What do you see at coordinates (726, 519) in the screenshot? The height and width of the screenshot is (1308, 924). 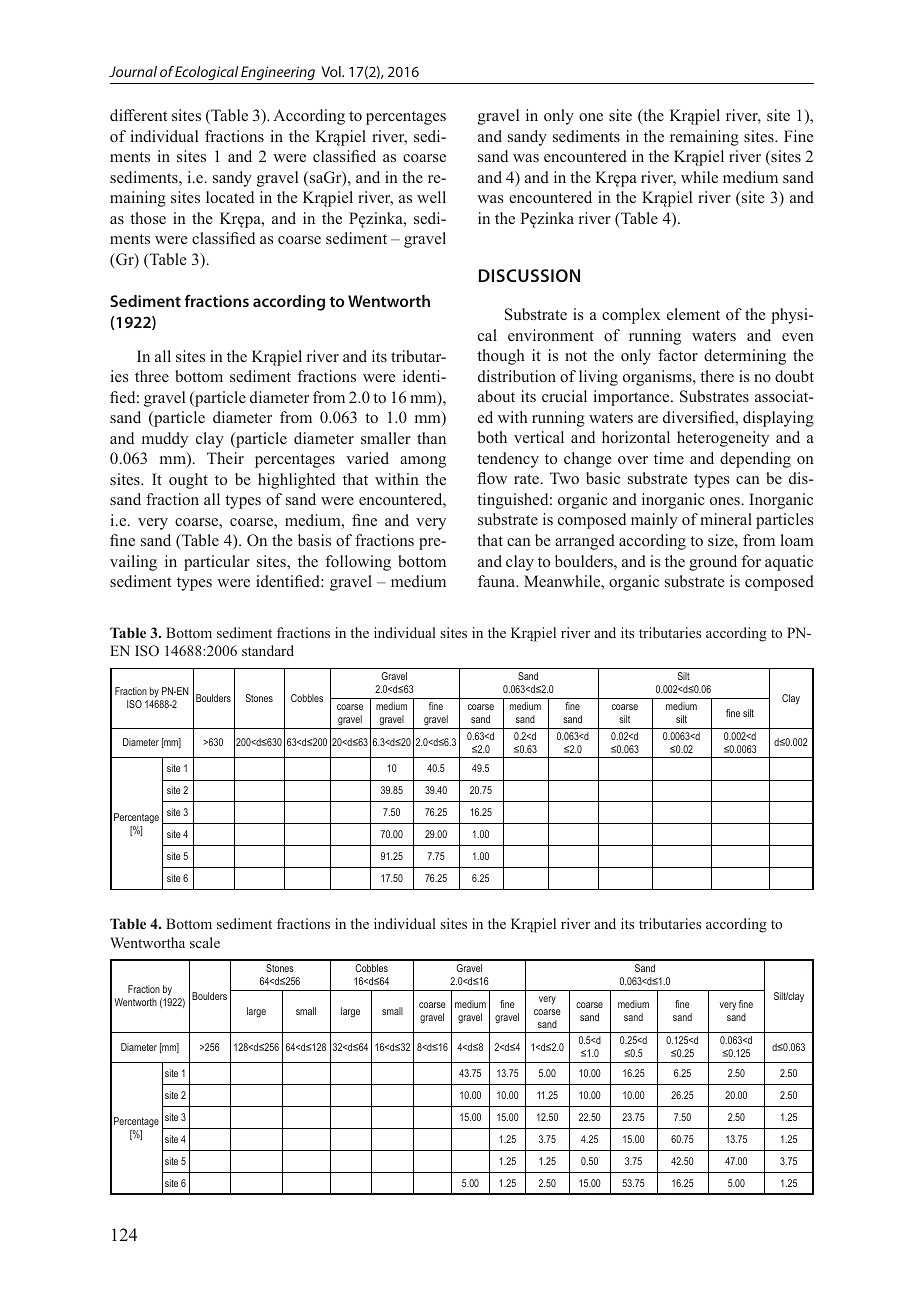 I see `mineral` at bounding box center [726, 519].
